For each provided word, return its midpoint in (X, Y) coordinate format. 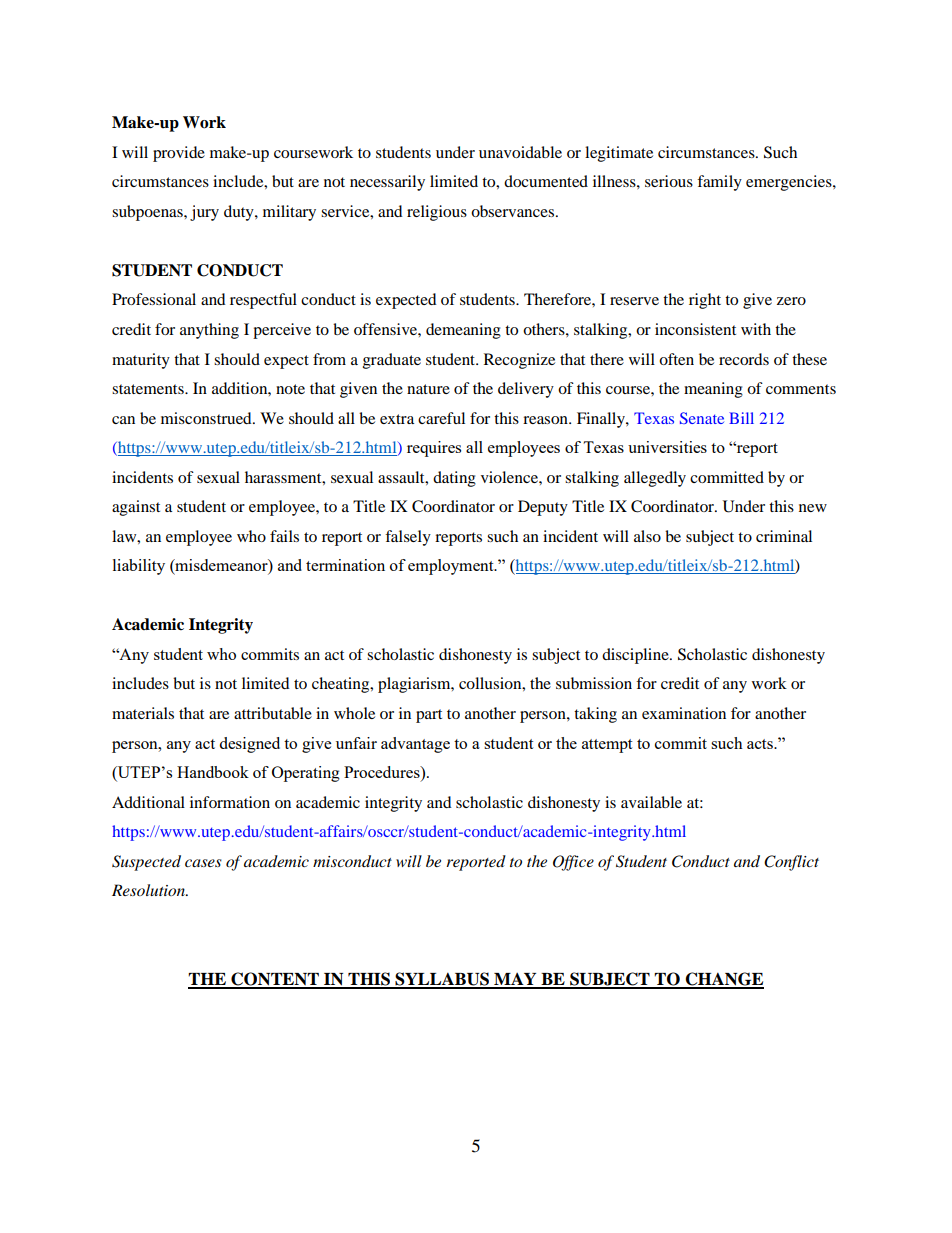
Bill (741, 418)
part (429, 716)
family (719, 183)
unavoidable (520, 152)
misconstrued (207, 418)
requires (434, 449)
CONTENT (275, 980)
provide (179, 154)
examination (684, 713)
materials (143, 713)
